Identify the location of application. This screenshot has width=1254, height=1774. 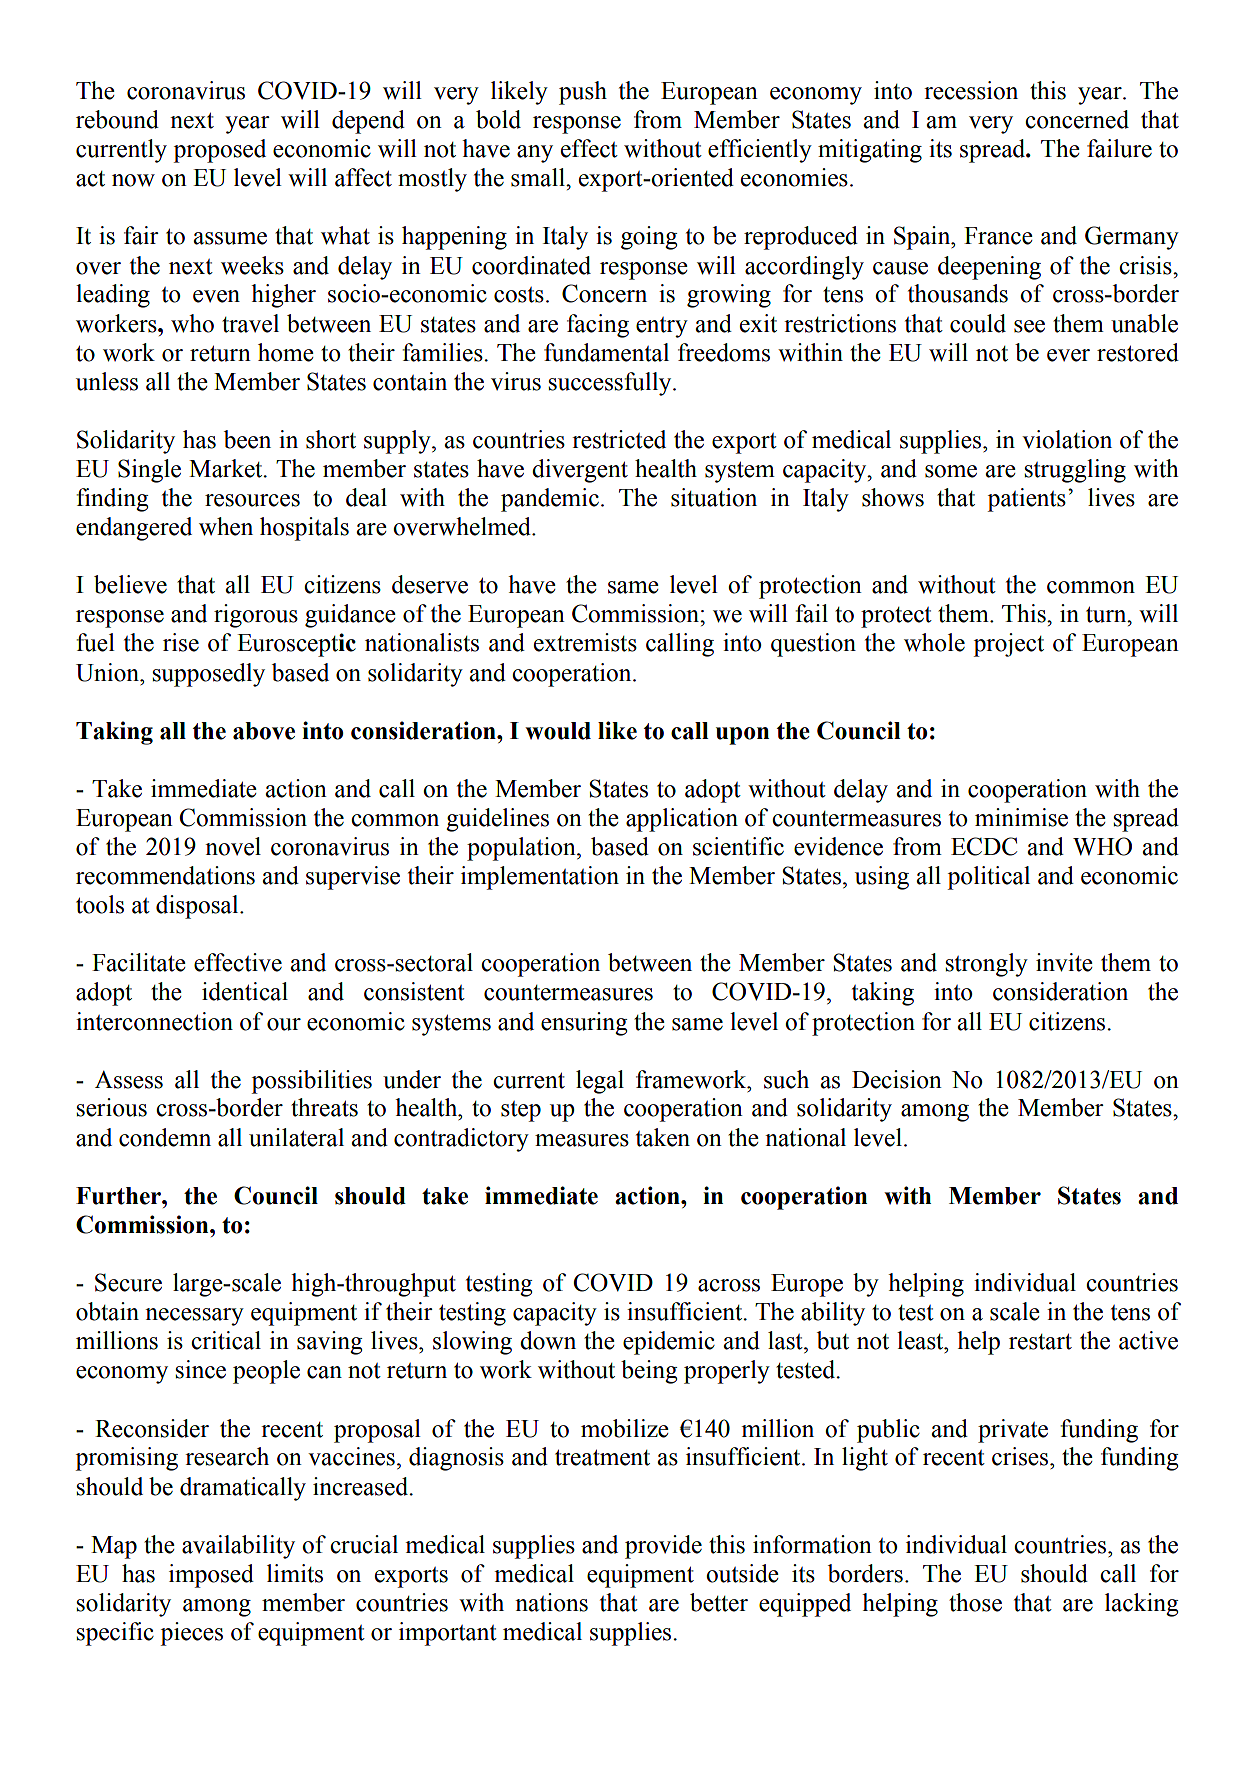
(682, 820).
